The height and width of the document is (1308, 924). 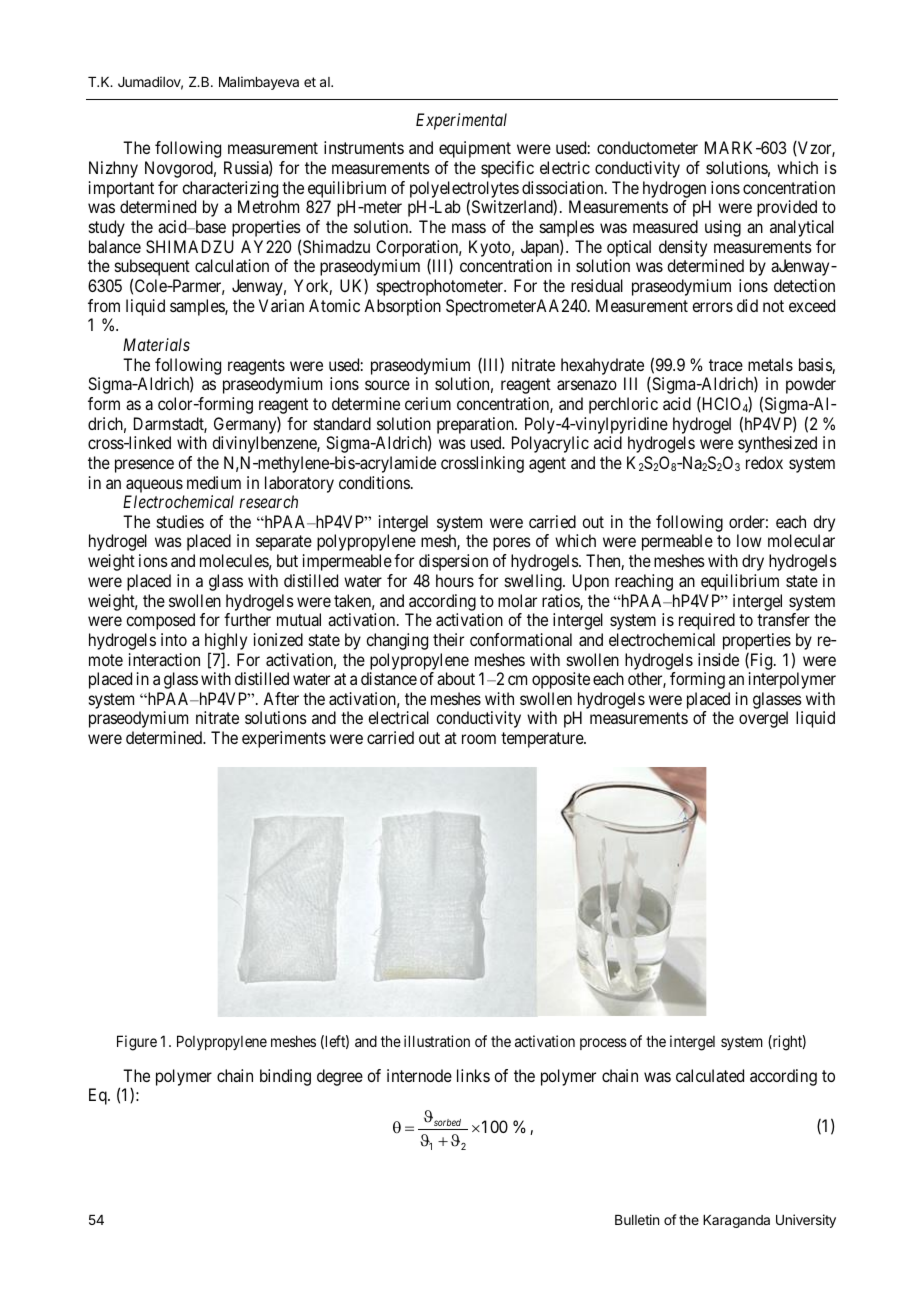 I want to click on equipment, so click(x=475, y=149).
